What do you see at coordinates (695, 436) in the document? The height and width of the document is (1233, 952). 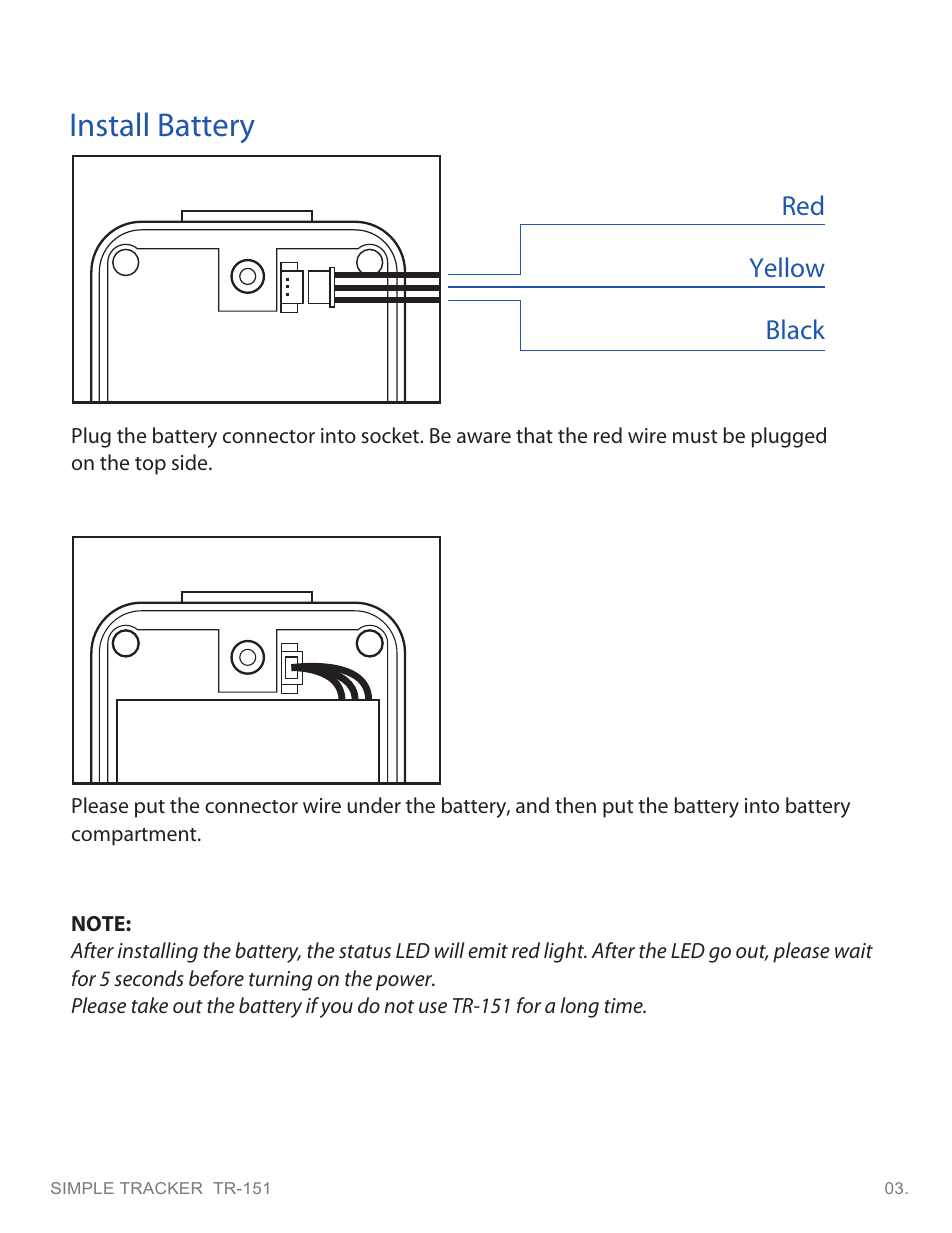 I see `must` at bounding box center [695, 436].
